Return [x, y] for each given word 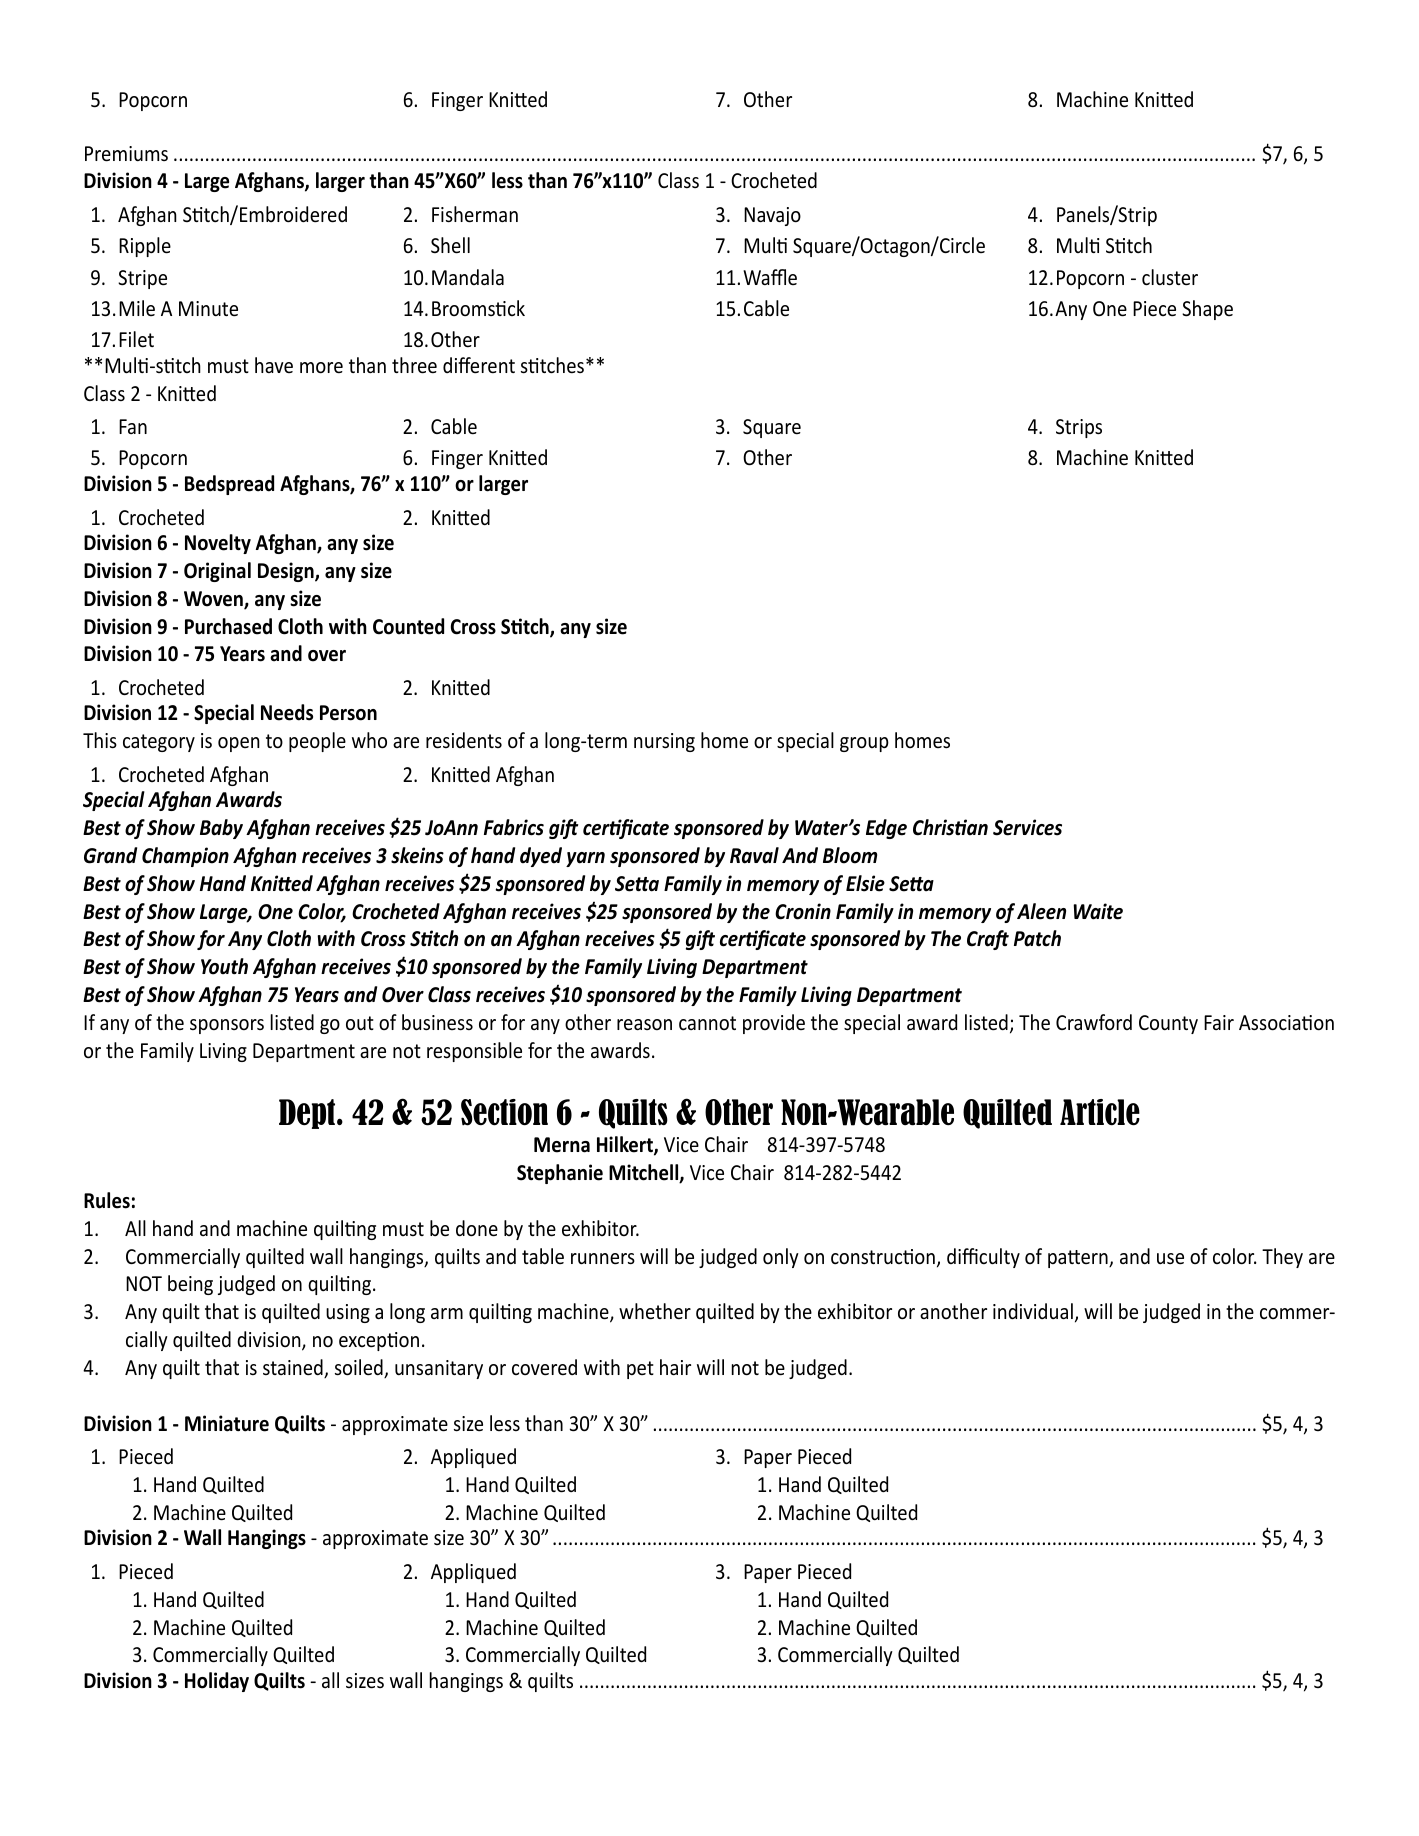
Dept [308, 1114]
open [239, 744]
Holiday [217, 1682]
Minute [208, 309]
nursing [664, 742]
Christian [950, 827]
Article [1100, 1112]
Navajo [772, 216]
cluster [1170, 277]
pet [640, 1370]
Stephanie [560, 1174]
